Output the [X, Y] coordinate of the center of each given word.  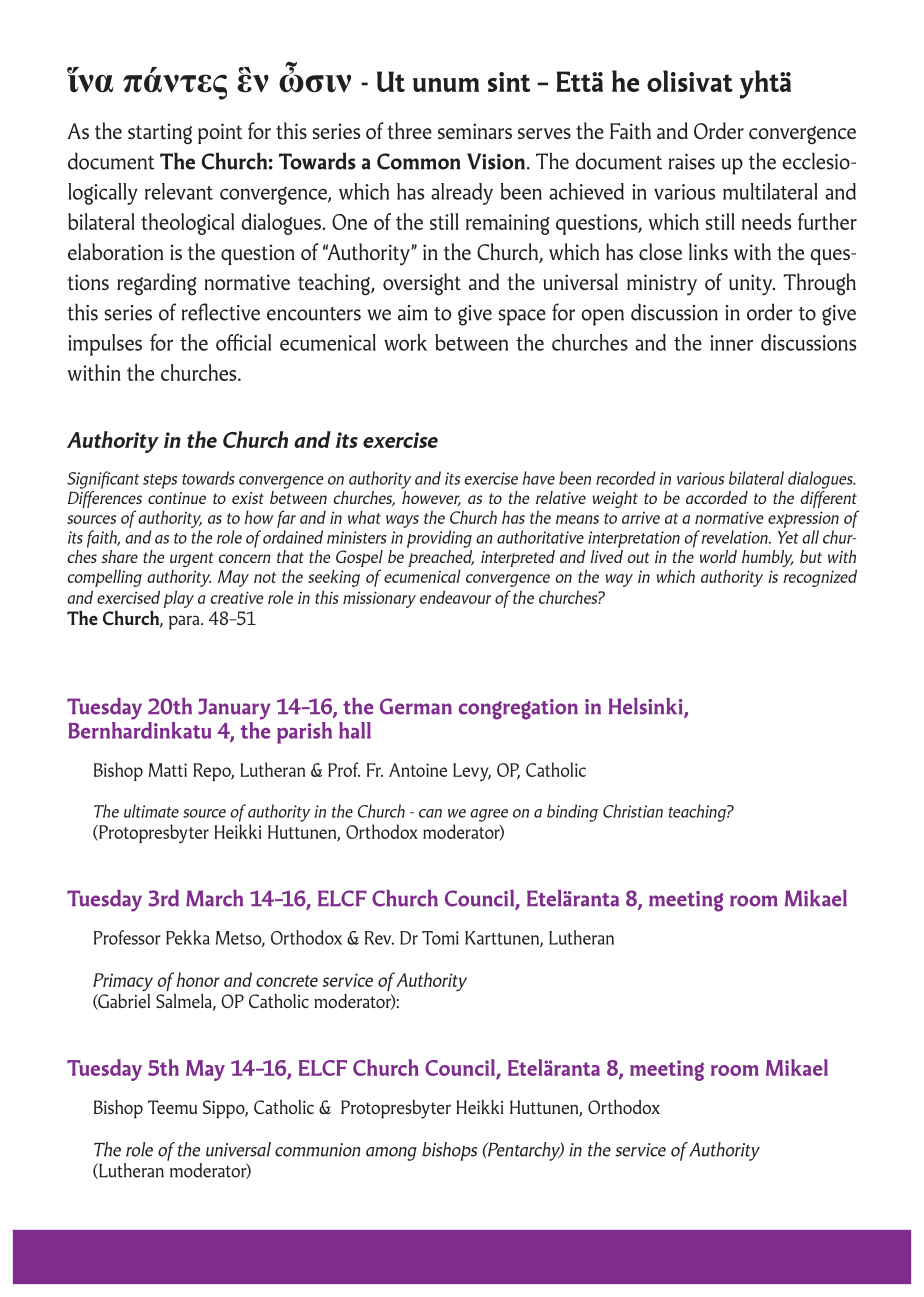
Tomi [440, 938]
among [391, 1154]
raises [692, 162]
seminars [475, 131]
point [220, 133]
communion [318, 1150]
